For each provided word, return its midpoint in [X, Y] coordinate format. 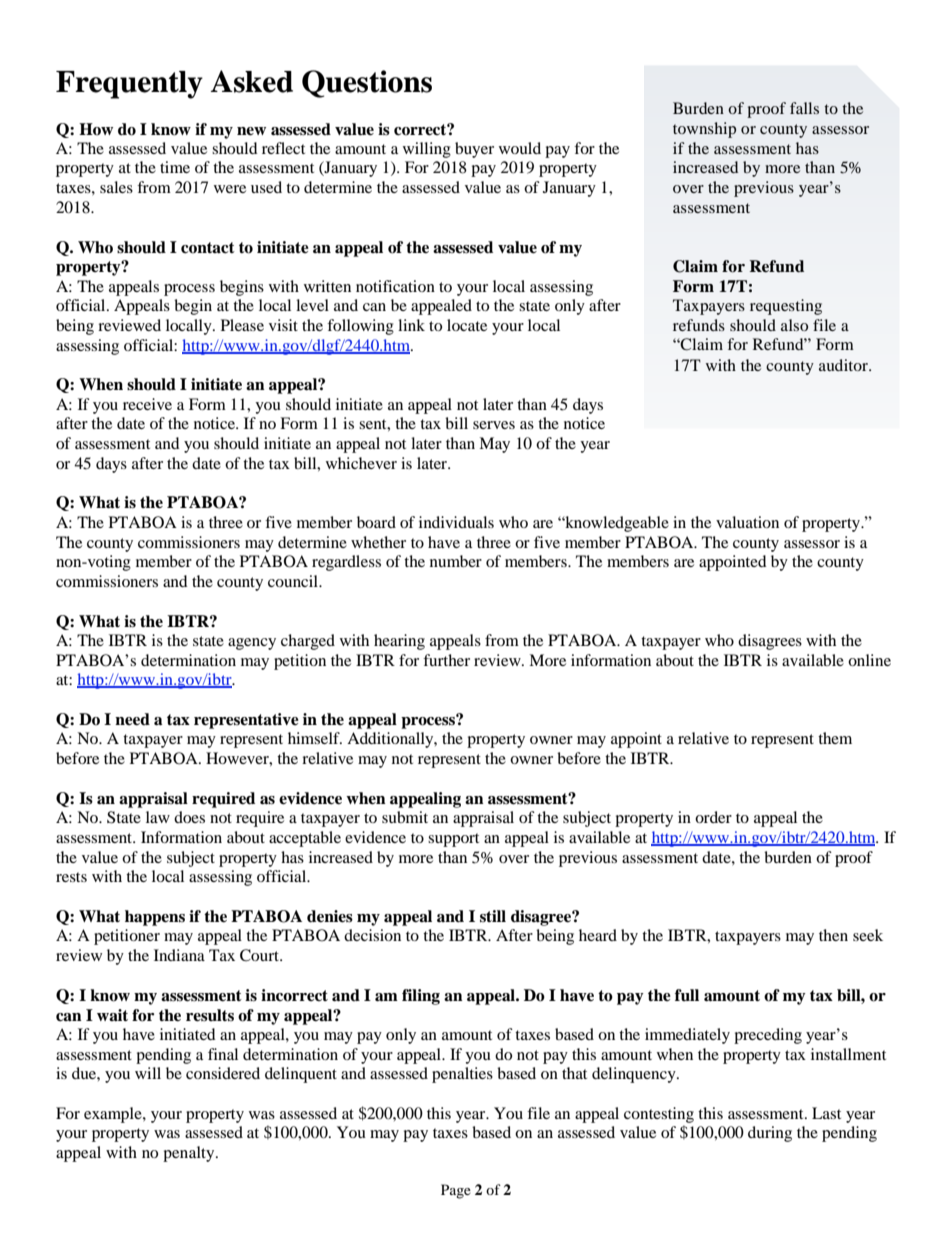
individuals [456, 522]
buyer [474, 150]
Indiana [179, 955]
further [446, 660]
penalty [190, 1154]
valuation [747, 522]
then [833, 935]
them [835, 738]
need [132, 719]
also [794, 325]
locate [467, 325]
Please [242, 325]
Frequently [129, 85]
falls [804, 108]
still [493, 916]
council [294, 581]
